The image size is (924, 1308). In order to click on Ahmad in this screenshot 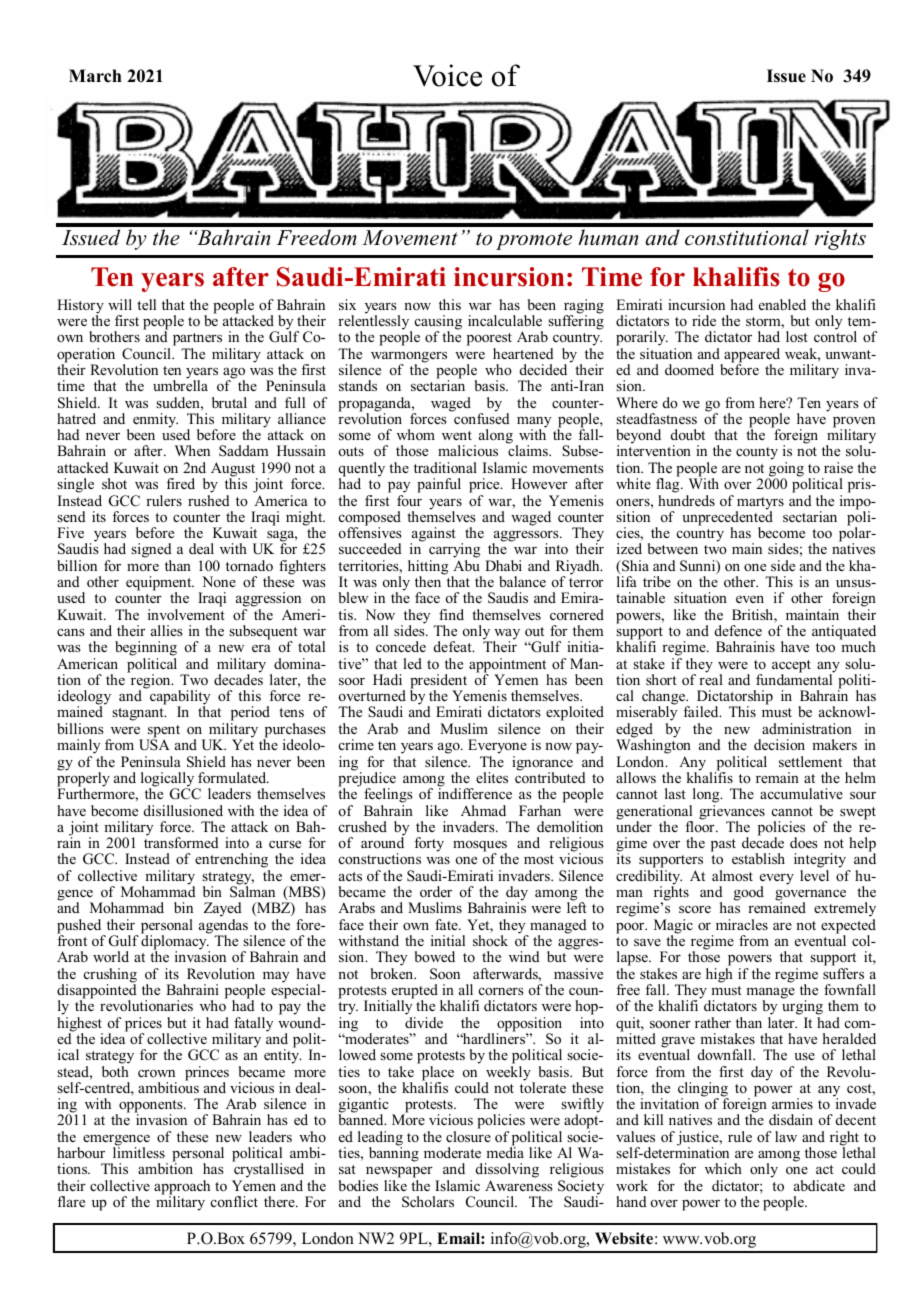, I will do `click(483, 810)`.
